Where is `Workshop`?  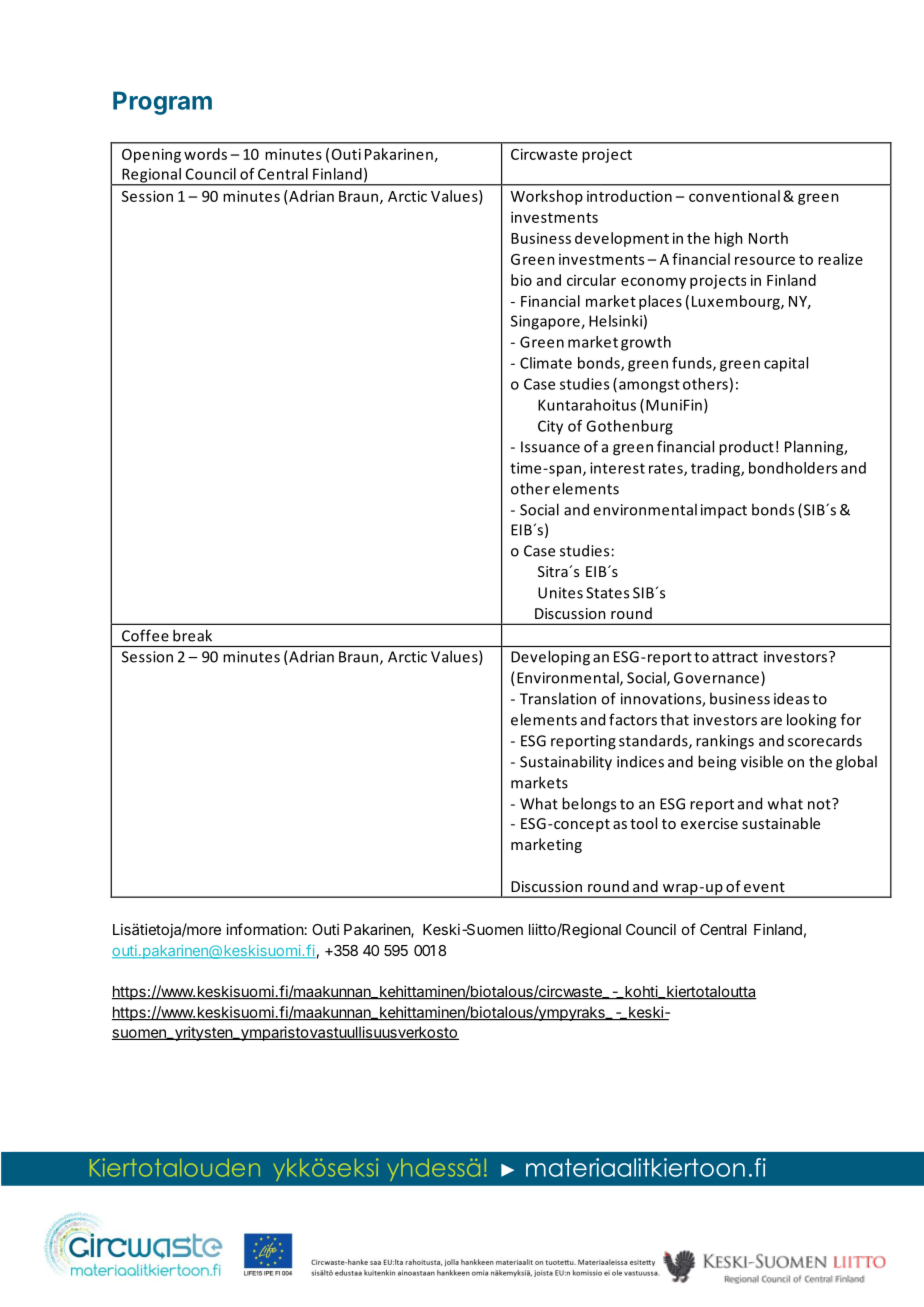 Workshop is located at coordinates (547, 197).
